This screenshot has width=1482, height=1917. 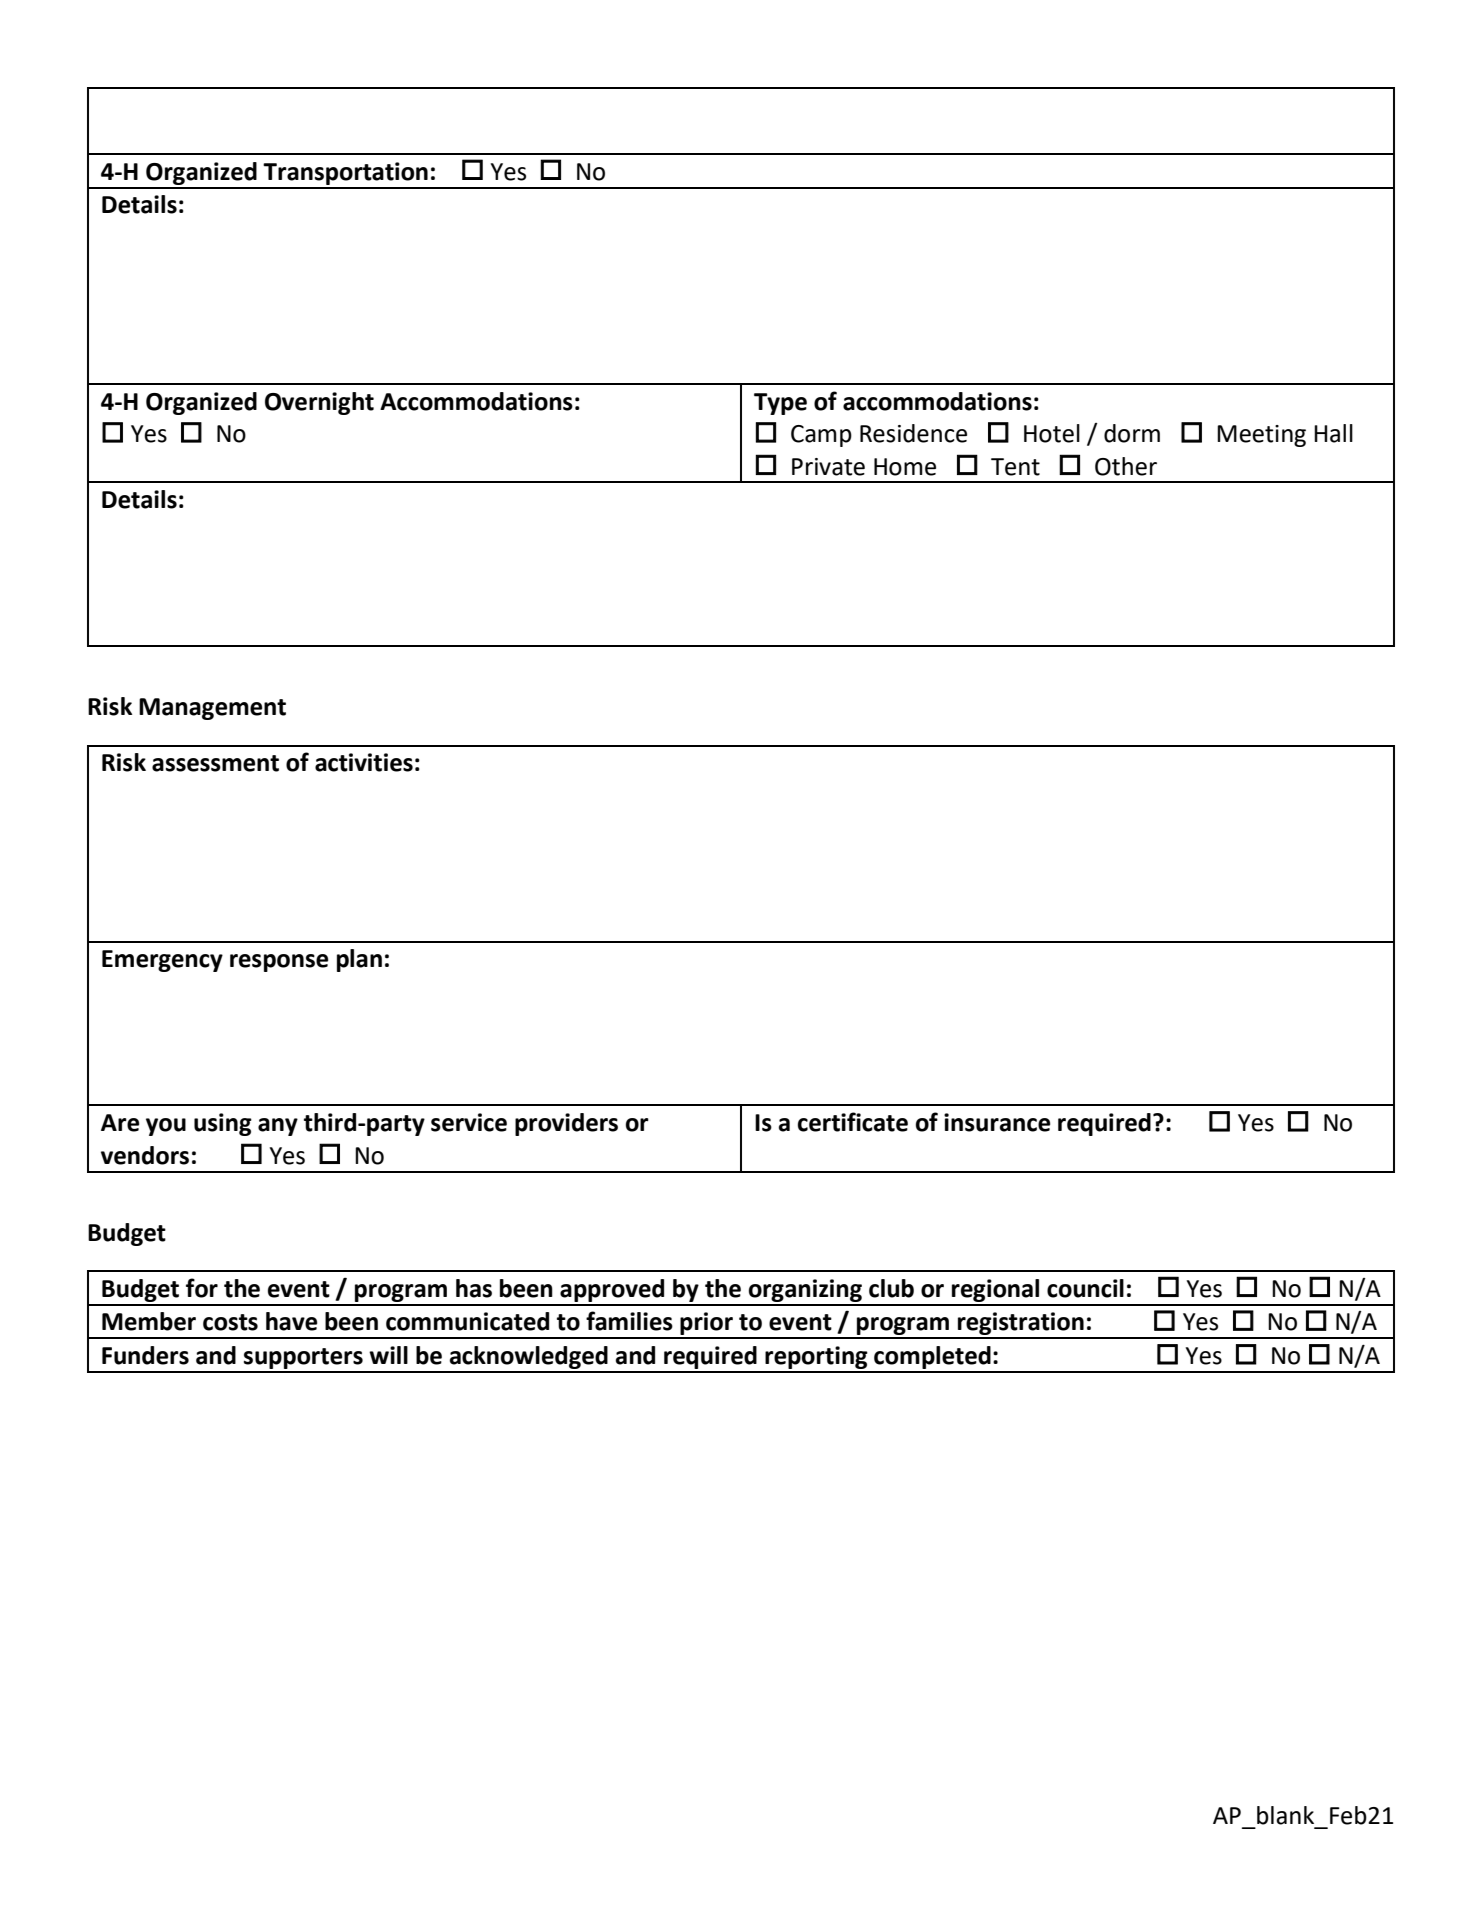 I want to click on families, so click(x=629, y=1321).
